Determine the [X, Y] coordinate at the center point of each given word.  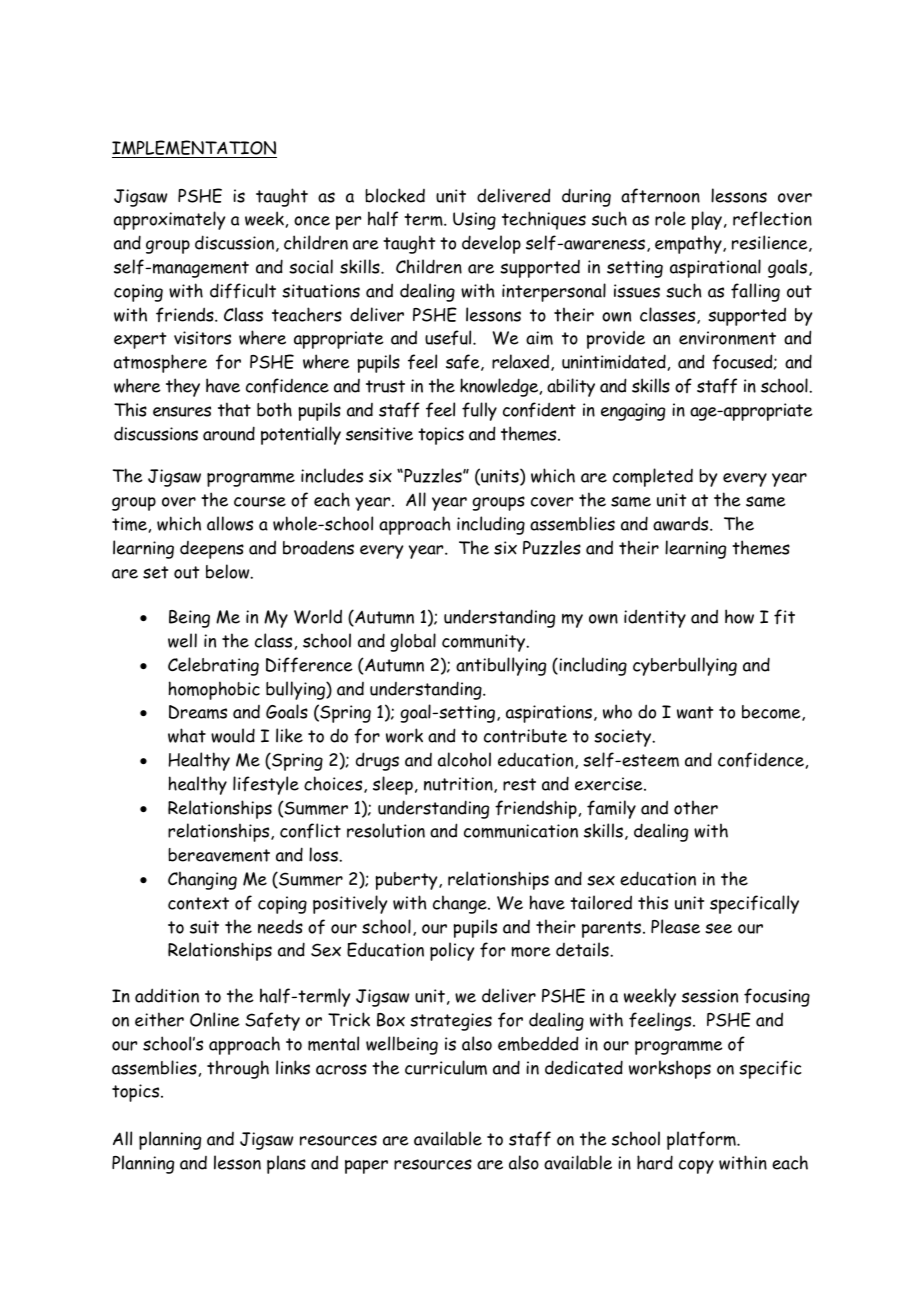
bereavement [219, 855]
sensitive [379, 434]
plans [286, 1164]
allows [230, 523]
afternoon [660, 196]
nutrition [459, 785]
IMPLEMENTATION [194, 149]
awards [682, 523]
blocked [395, 195]
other [696, 807]
